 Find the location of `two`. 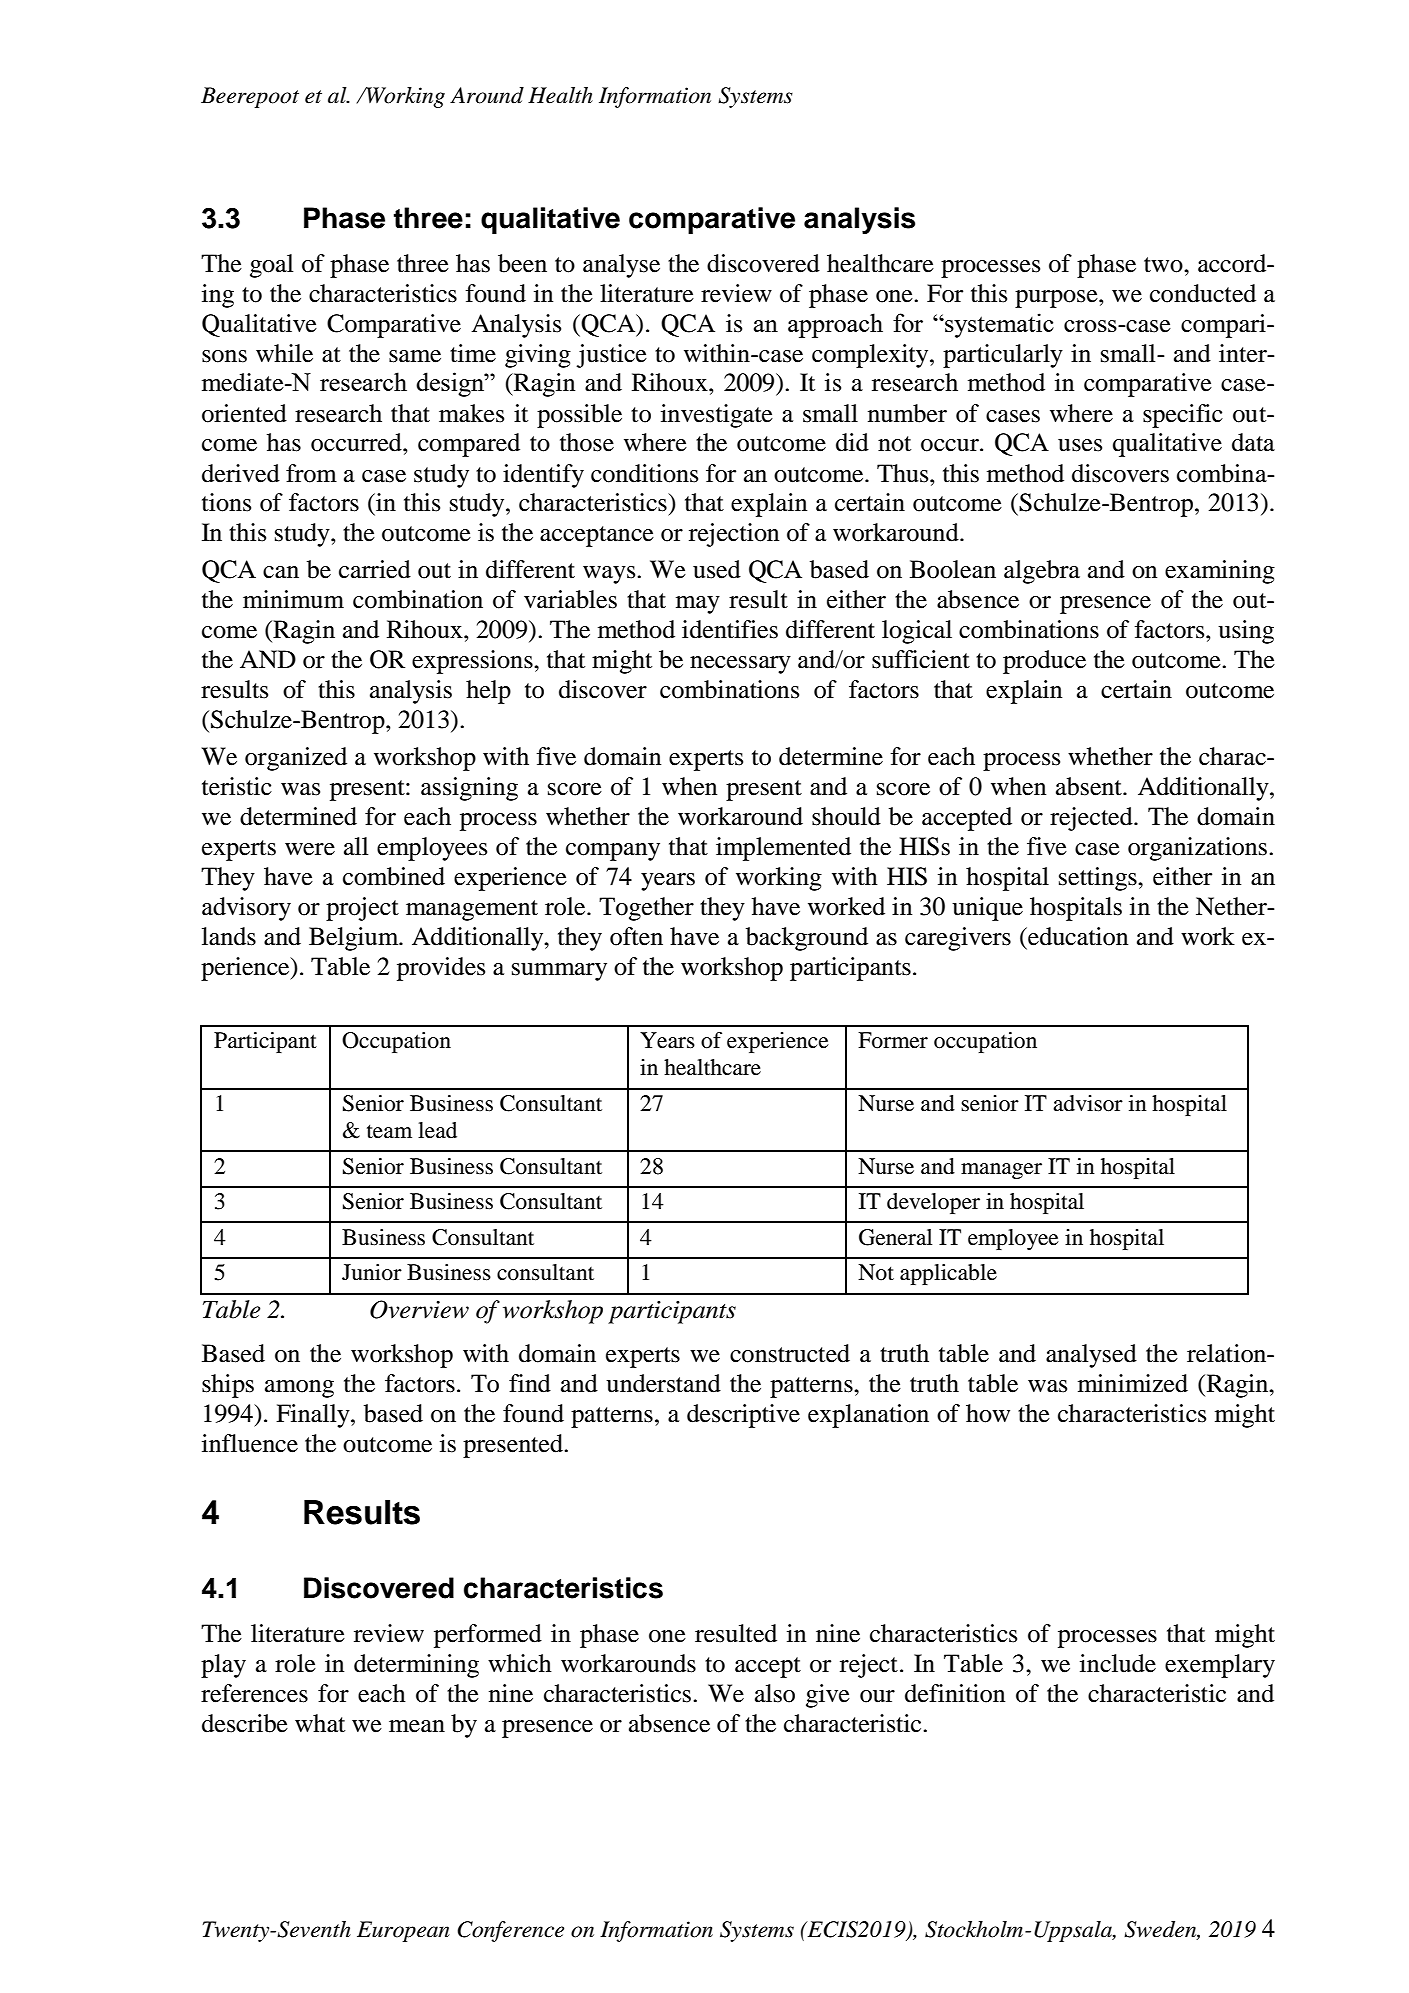

two is located at coordinates (1164, 265).
